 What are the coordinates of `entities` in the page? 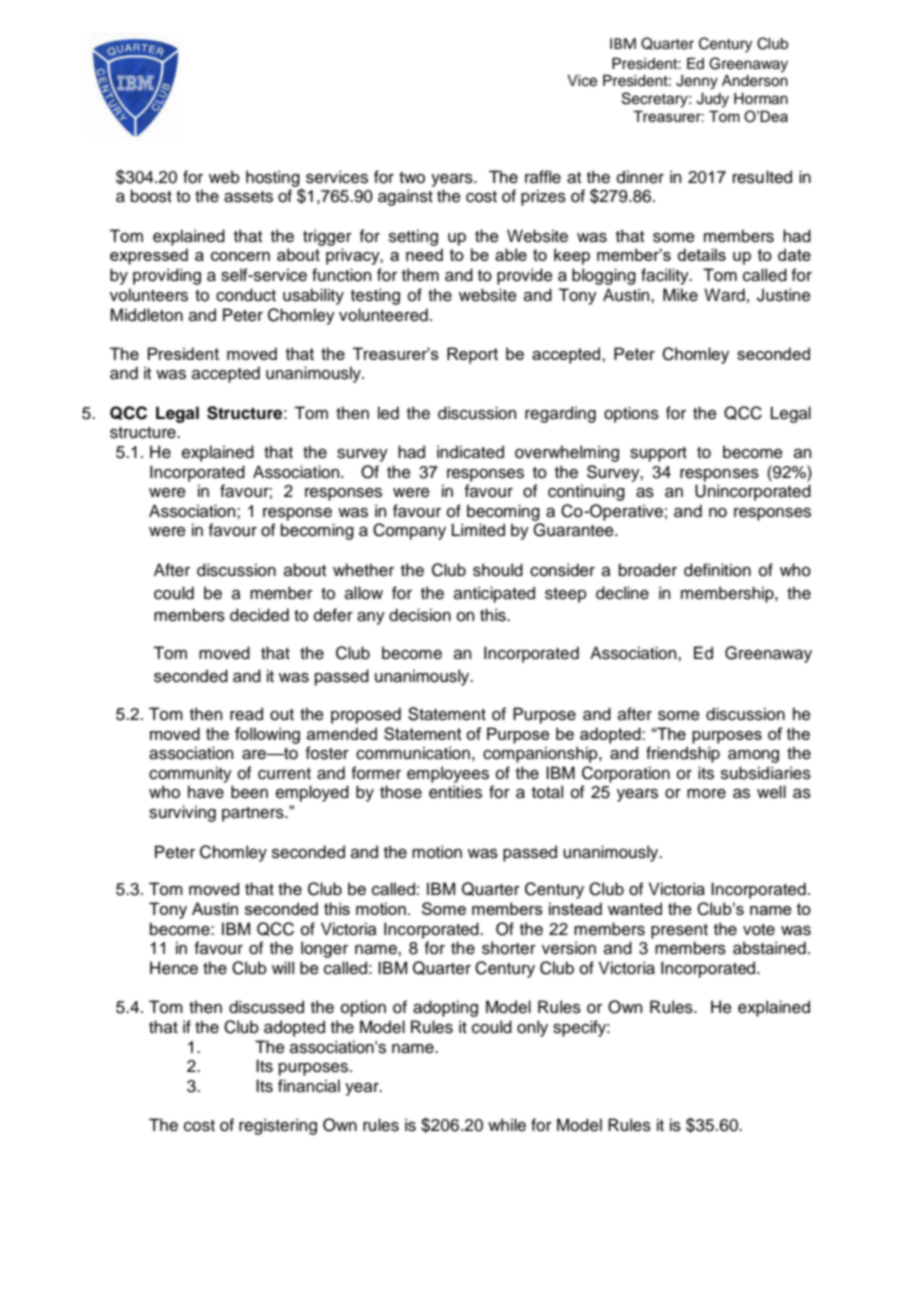 It's located at (455, 792).
